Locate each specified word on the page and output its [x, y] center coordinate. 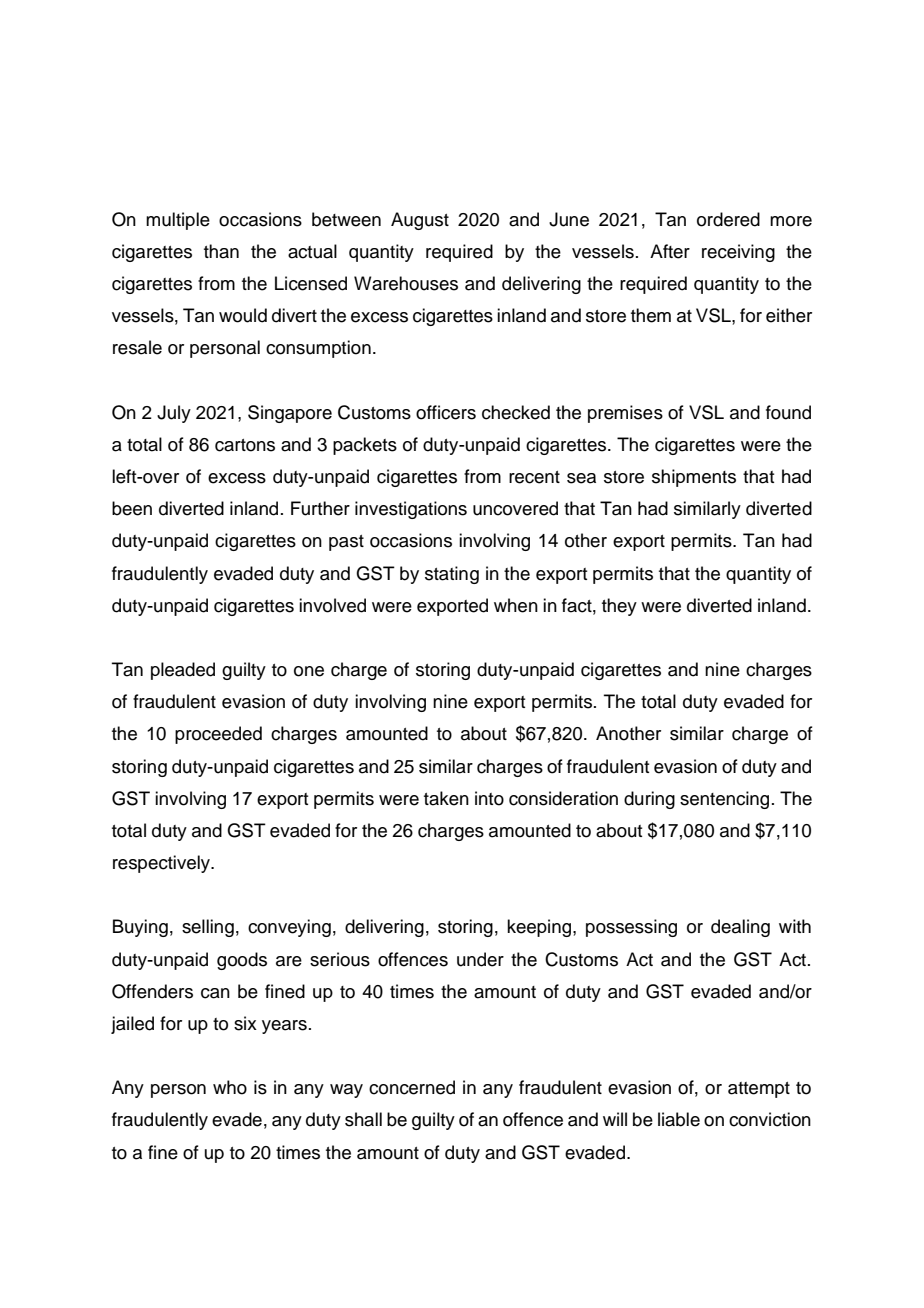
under [480, 959]
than [221, 251]
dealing [740, 928]
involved [332, 605]
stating [452, 575]
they [619, 607]
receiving [738, 253]
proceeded [218, 735]
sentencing [724, 800]
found [788, 412]
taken [446, 798]
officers [446, 412]
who [230, 1087]
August [420, 221]
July [174, 414]
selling [208, 928]
